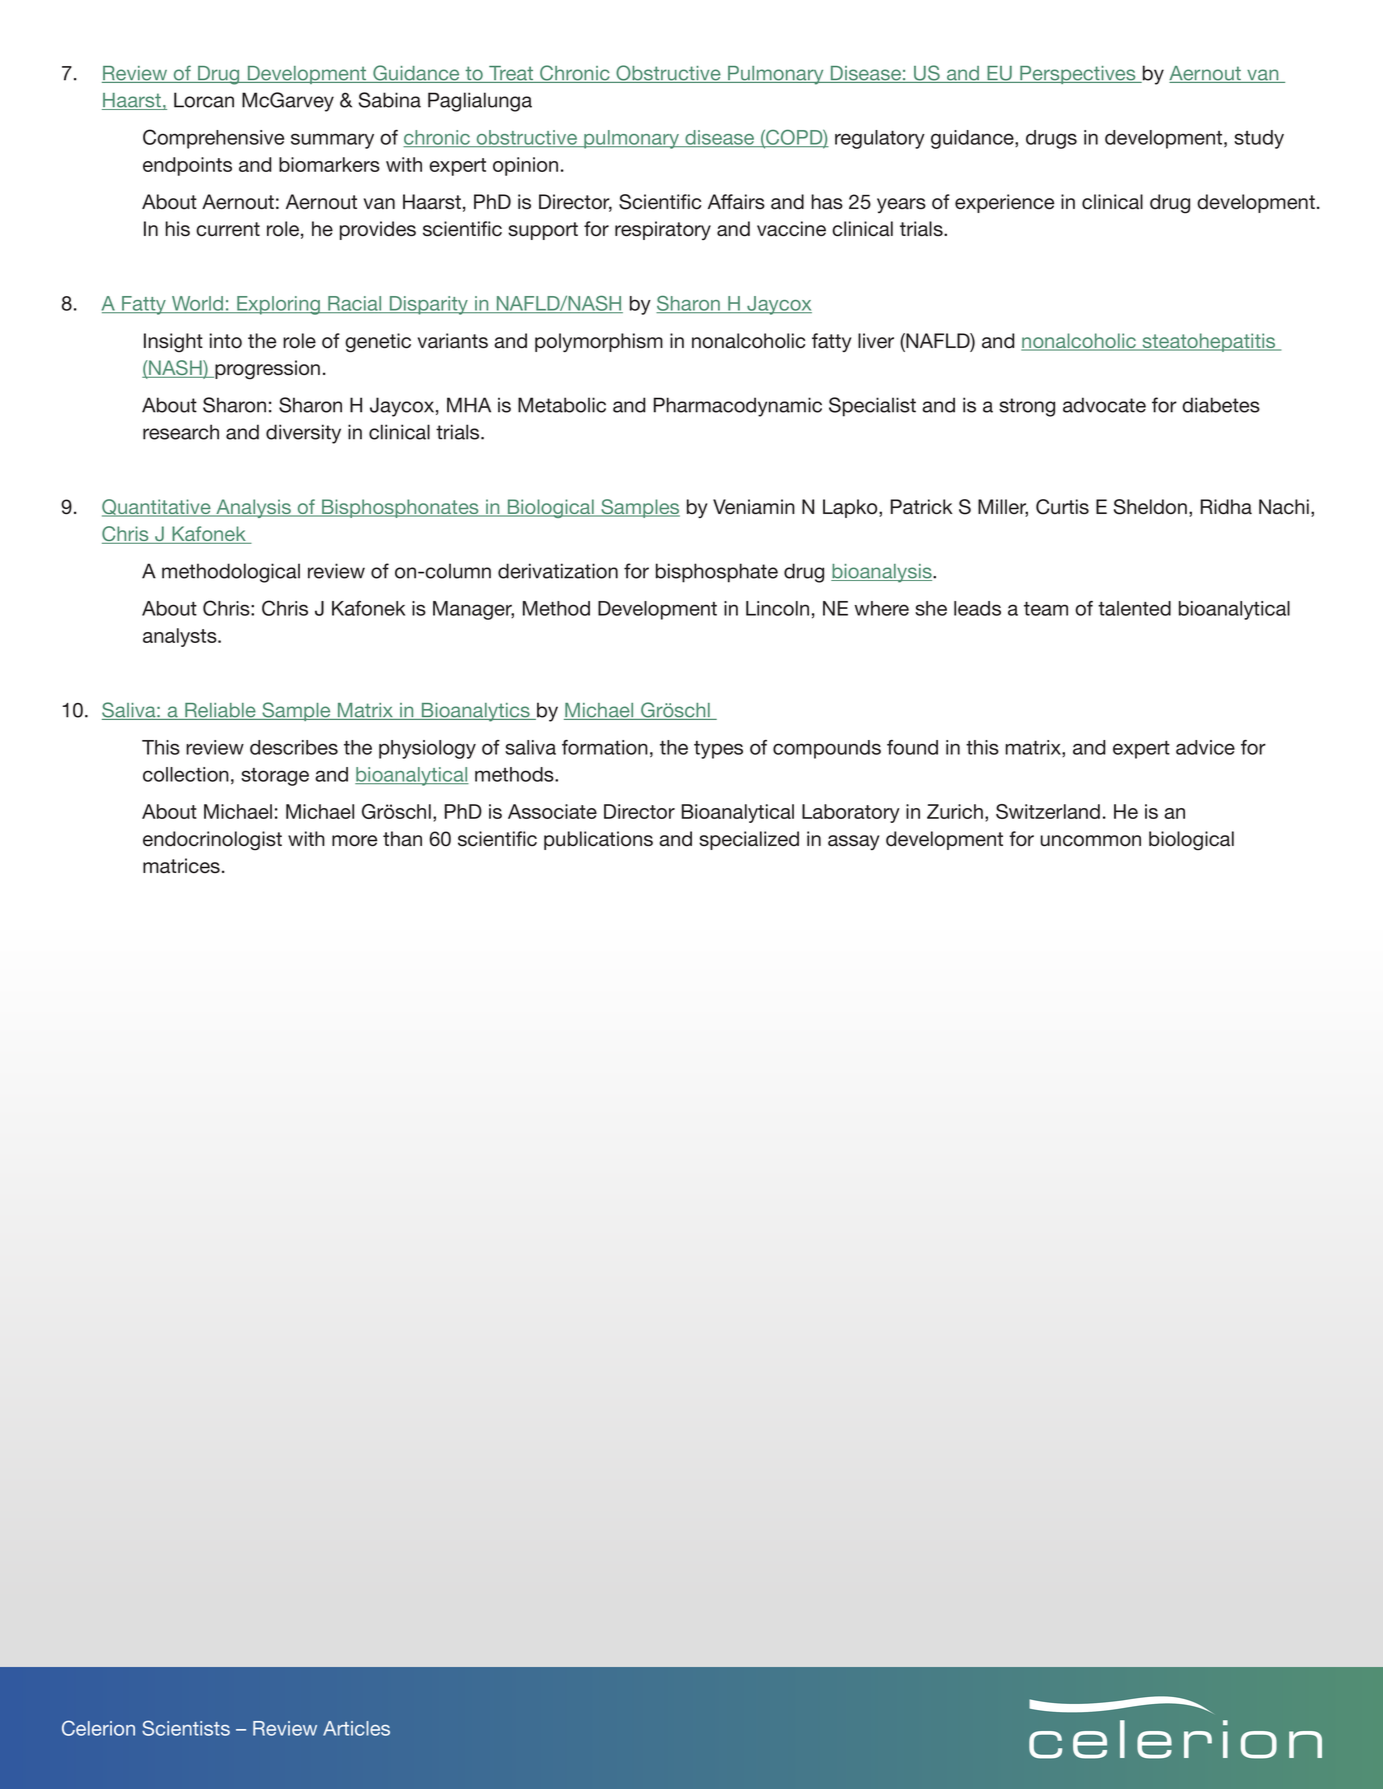 This screenshot has height=1789, width=1383. I want to click on Scientists, so click(186, 1728).
